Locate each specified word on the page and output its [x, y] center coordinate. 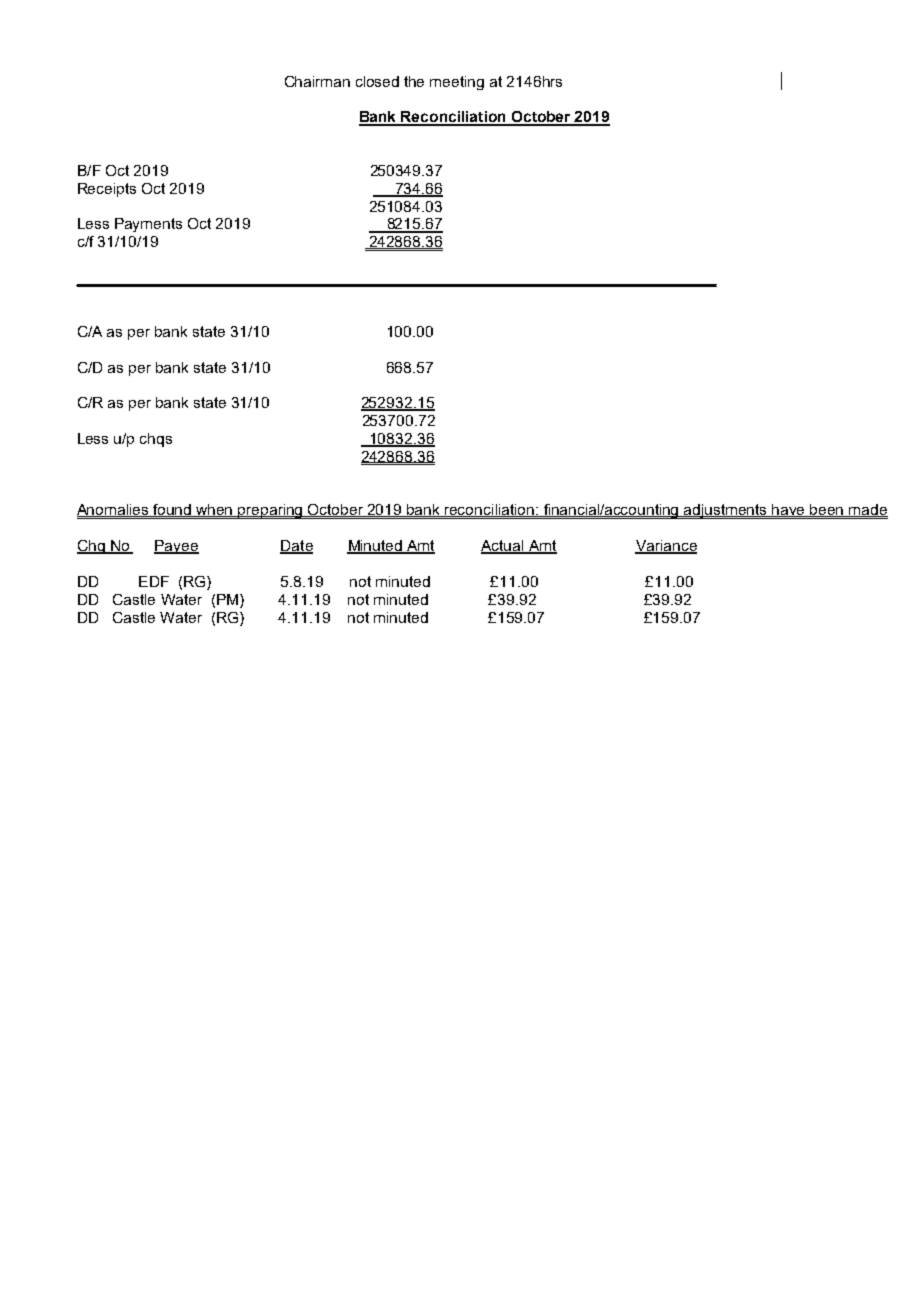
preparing [271, 511]
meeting [457, 83]
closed [377, 81]
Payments [148, 225]
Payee [176, 547]
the [414, 81]
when [215, 510]
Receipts [107, 190]
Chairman [317, 81]
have [789, 510]
